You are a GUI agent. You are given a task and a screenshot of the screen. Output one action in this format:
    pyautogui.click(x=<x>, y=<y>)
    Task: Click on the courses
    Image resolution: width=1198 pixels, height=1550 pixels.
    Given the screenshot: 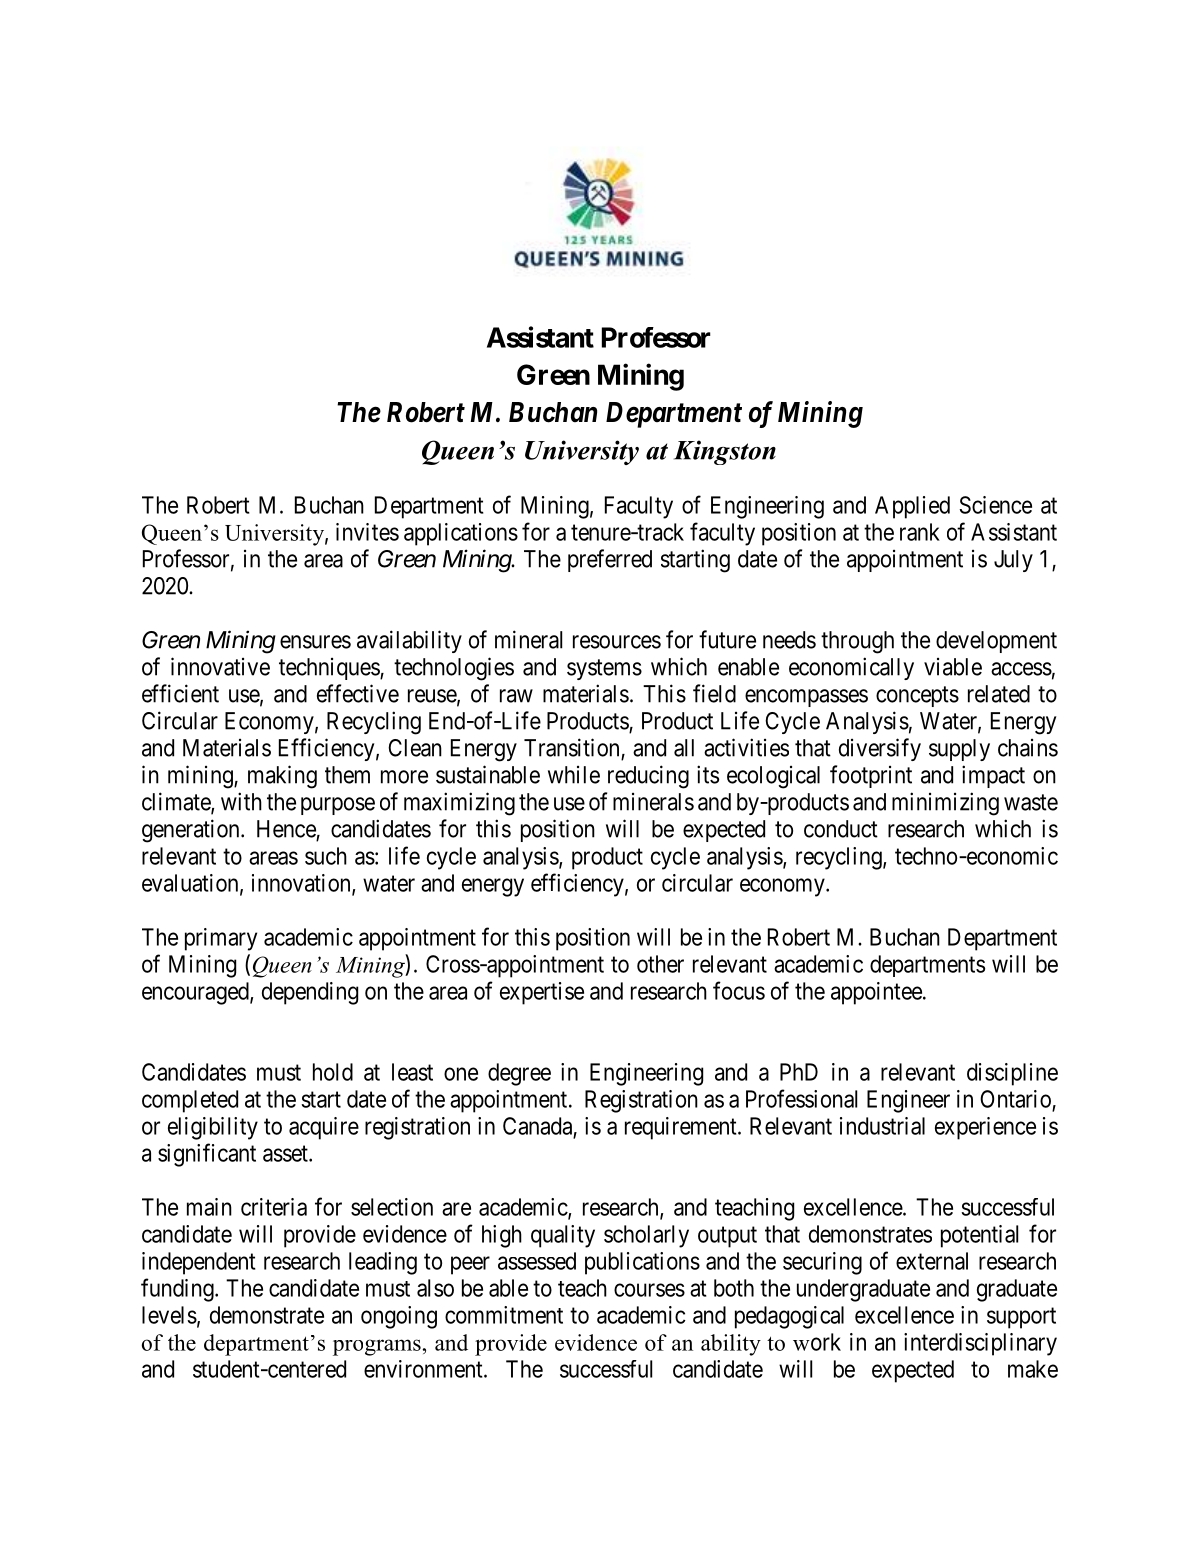 What is the action you would take?
    pyautogui.click(x=649, y=1290)
